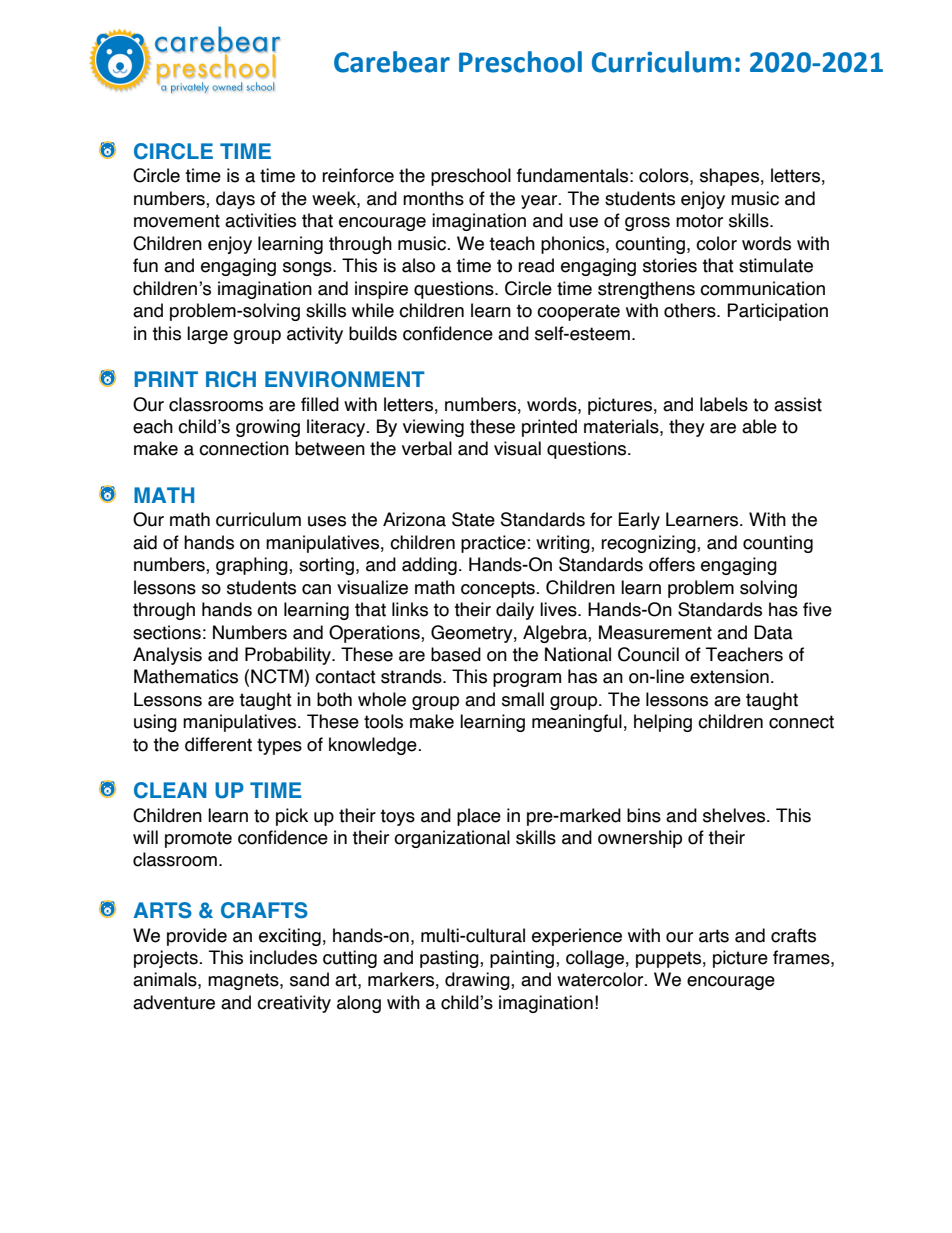 The width and height of the page is (952, 1233). What do you see at coordinates (218, 744) in the page?
I see `different` at bounding box center [218, 744].
